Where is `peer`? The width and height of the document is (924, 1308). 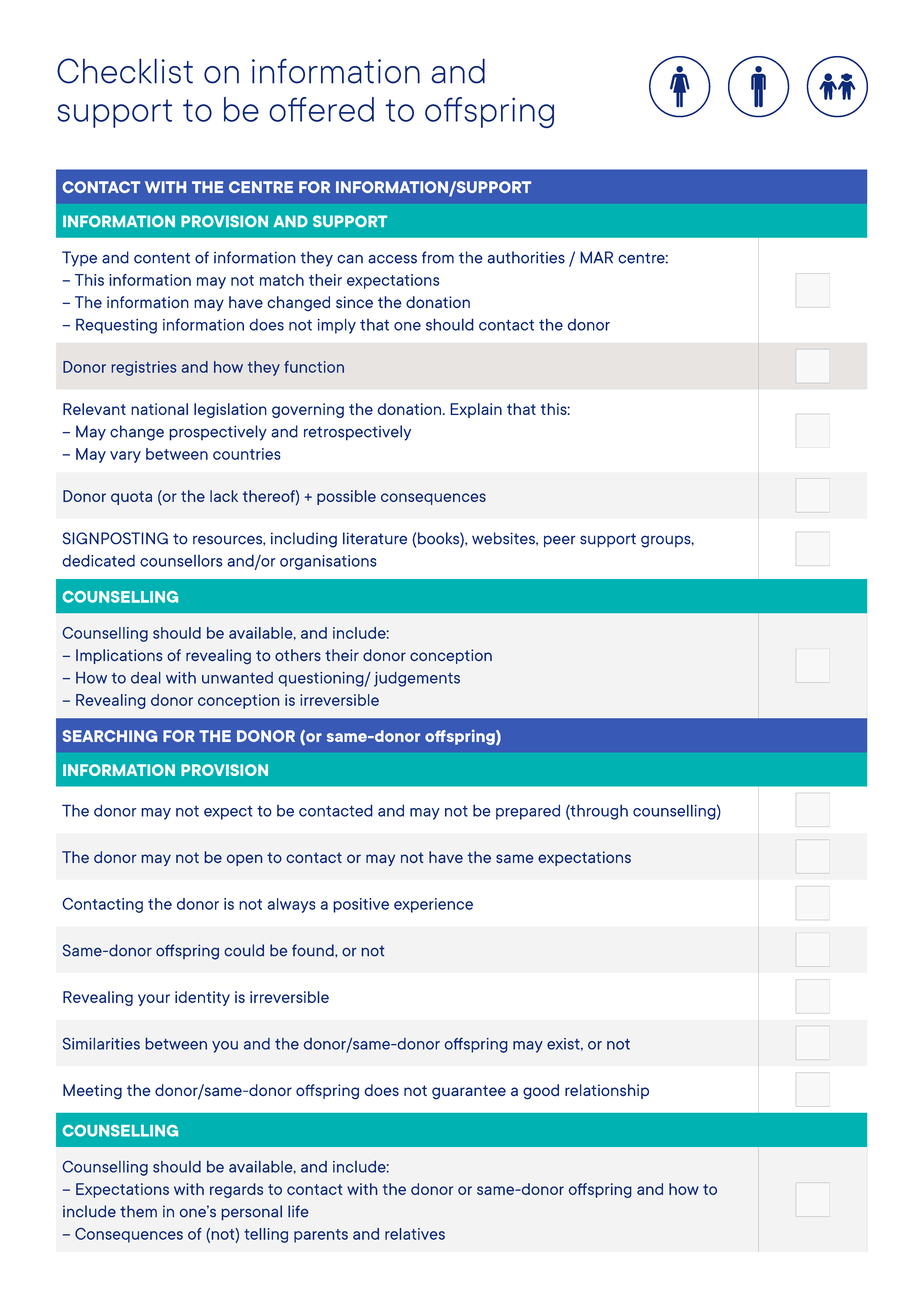 peer is located at coordinates (560, 541).
